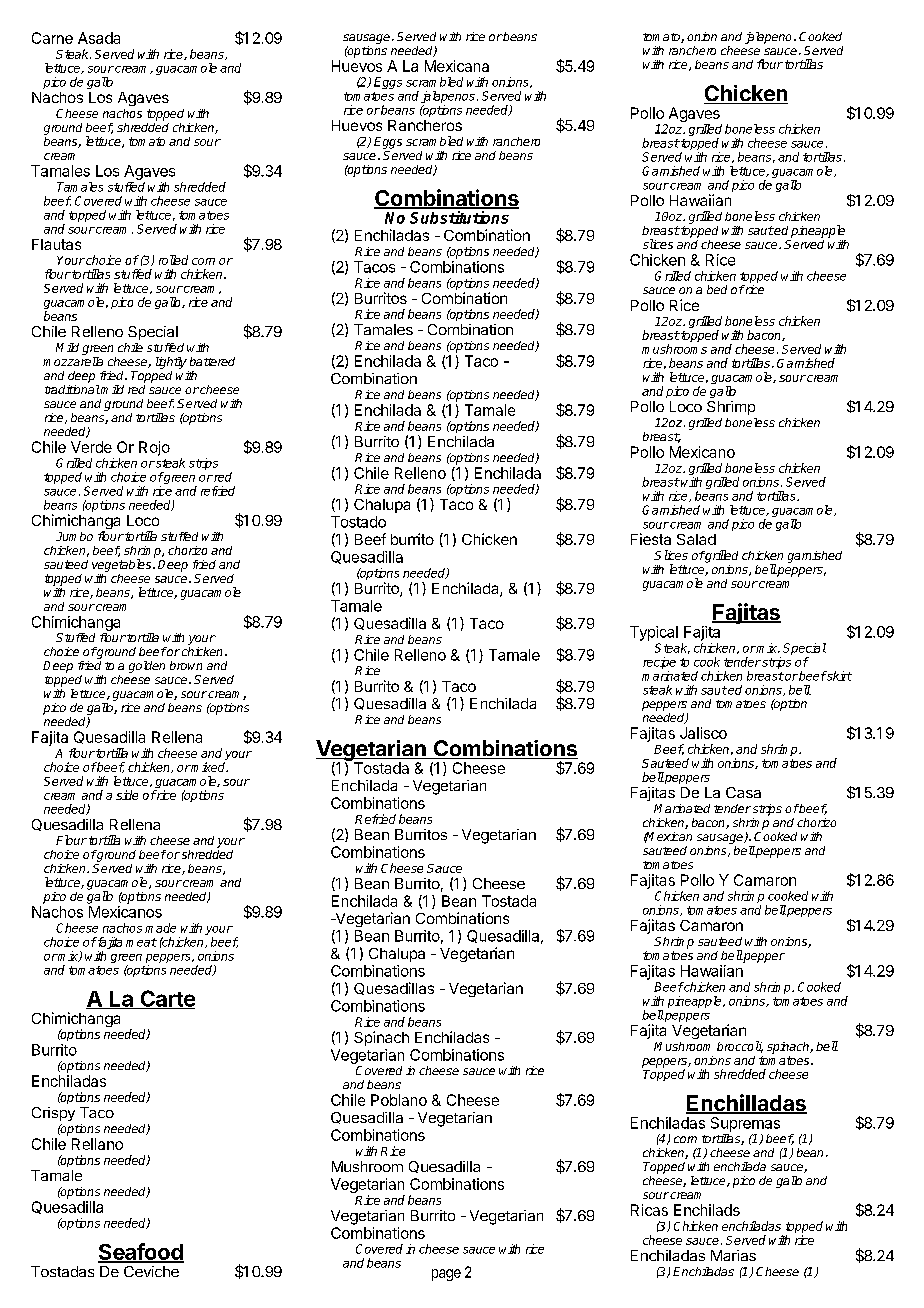 The width and height of the page is (924, 1308). I want to click on page, so click(446, 1275).
